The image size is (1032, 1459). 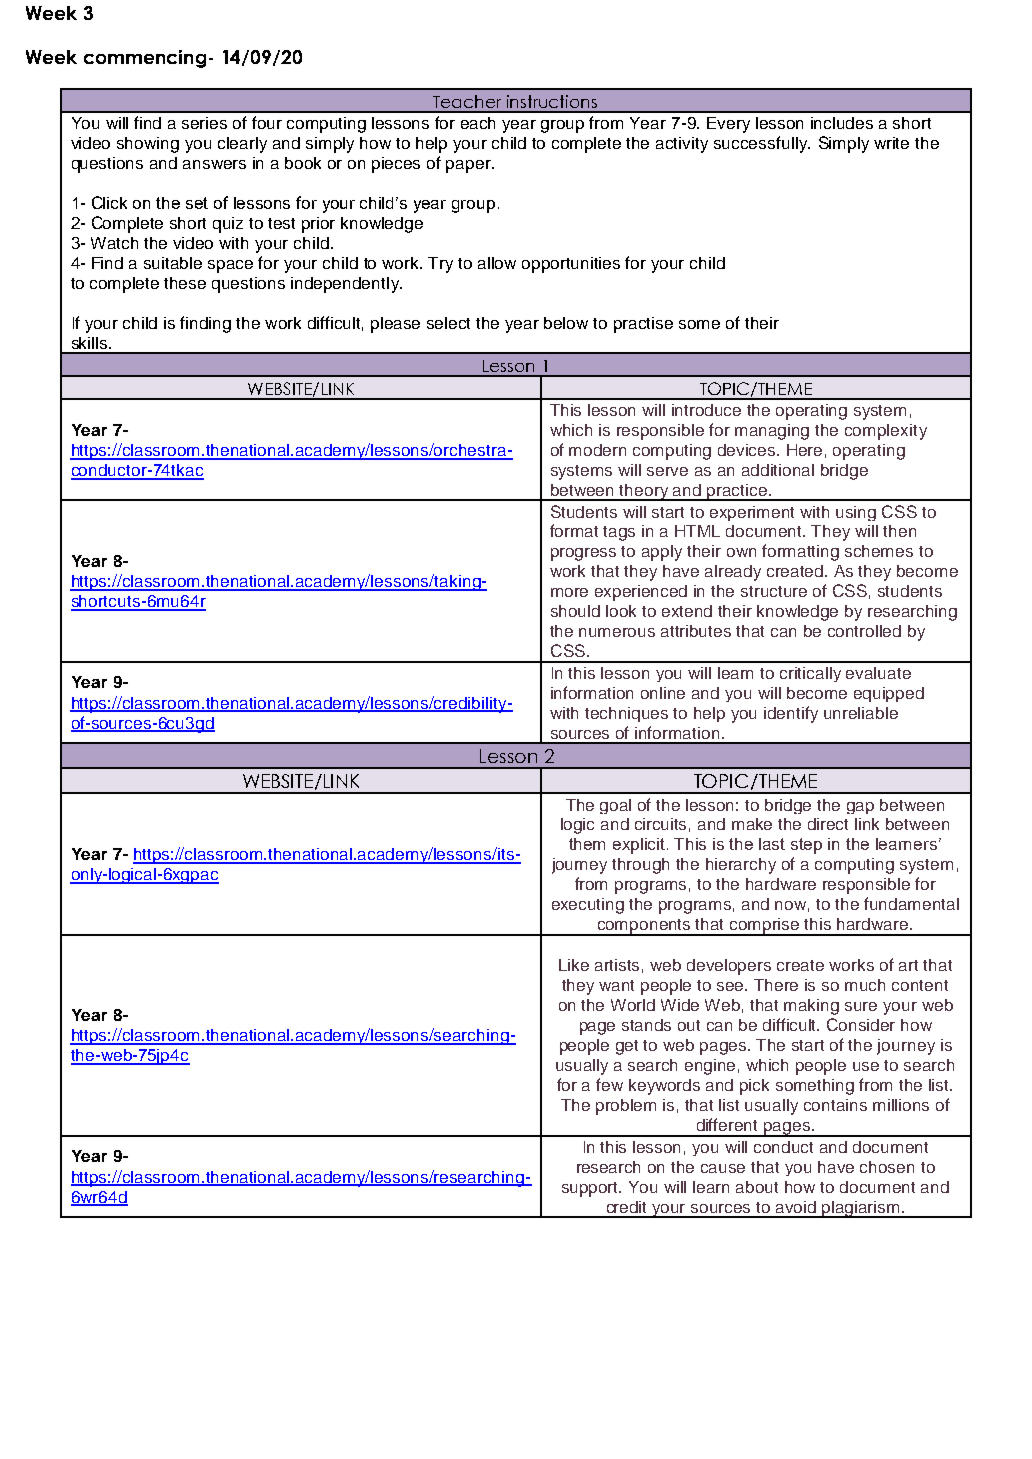 What do you see at coordinates (796, 1207) in the screenshot?
I see `avoid` at bounding box center [796, 1207].
